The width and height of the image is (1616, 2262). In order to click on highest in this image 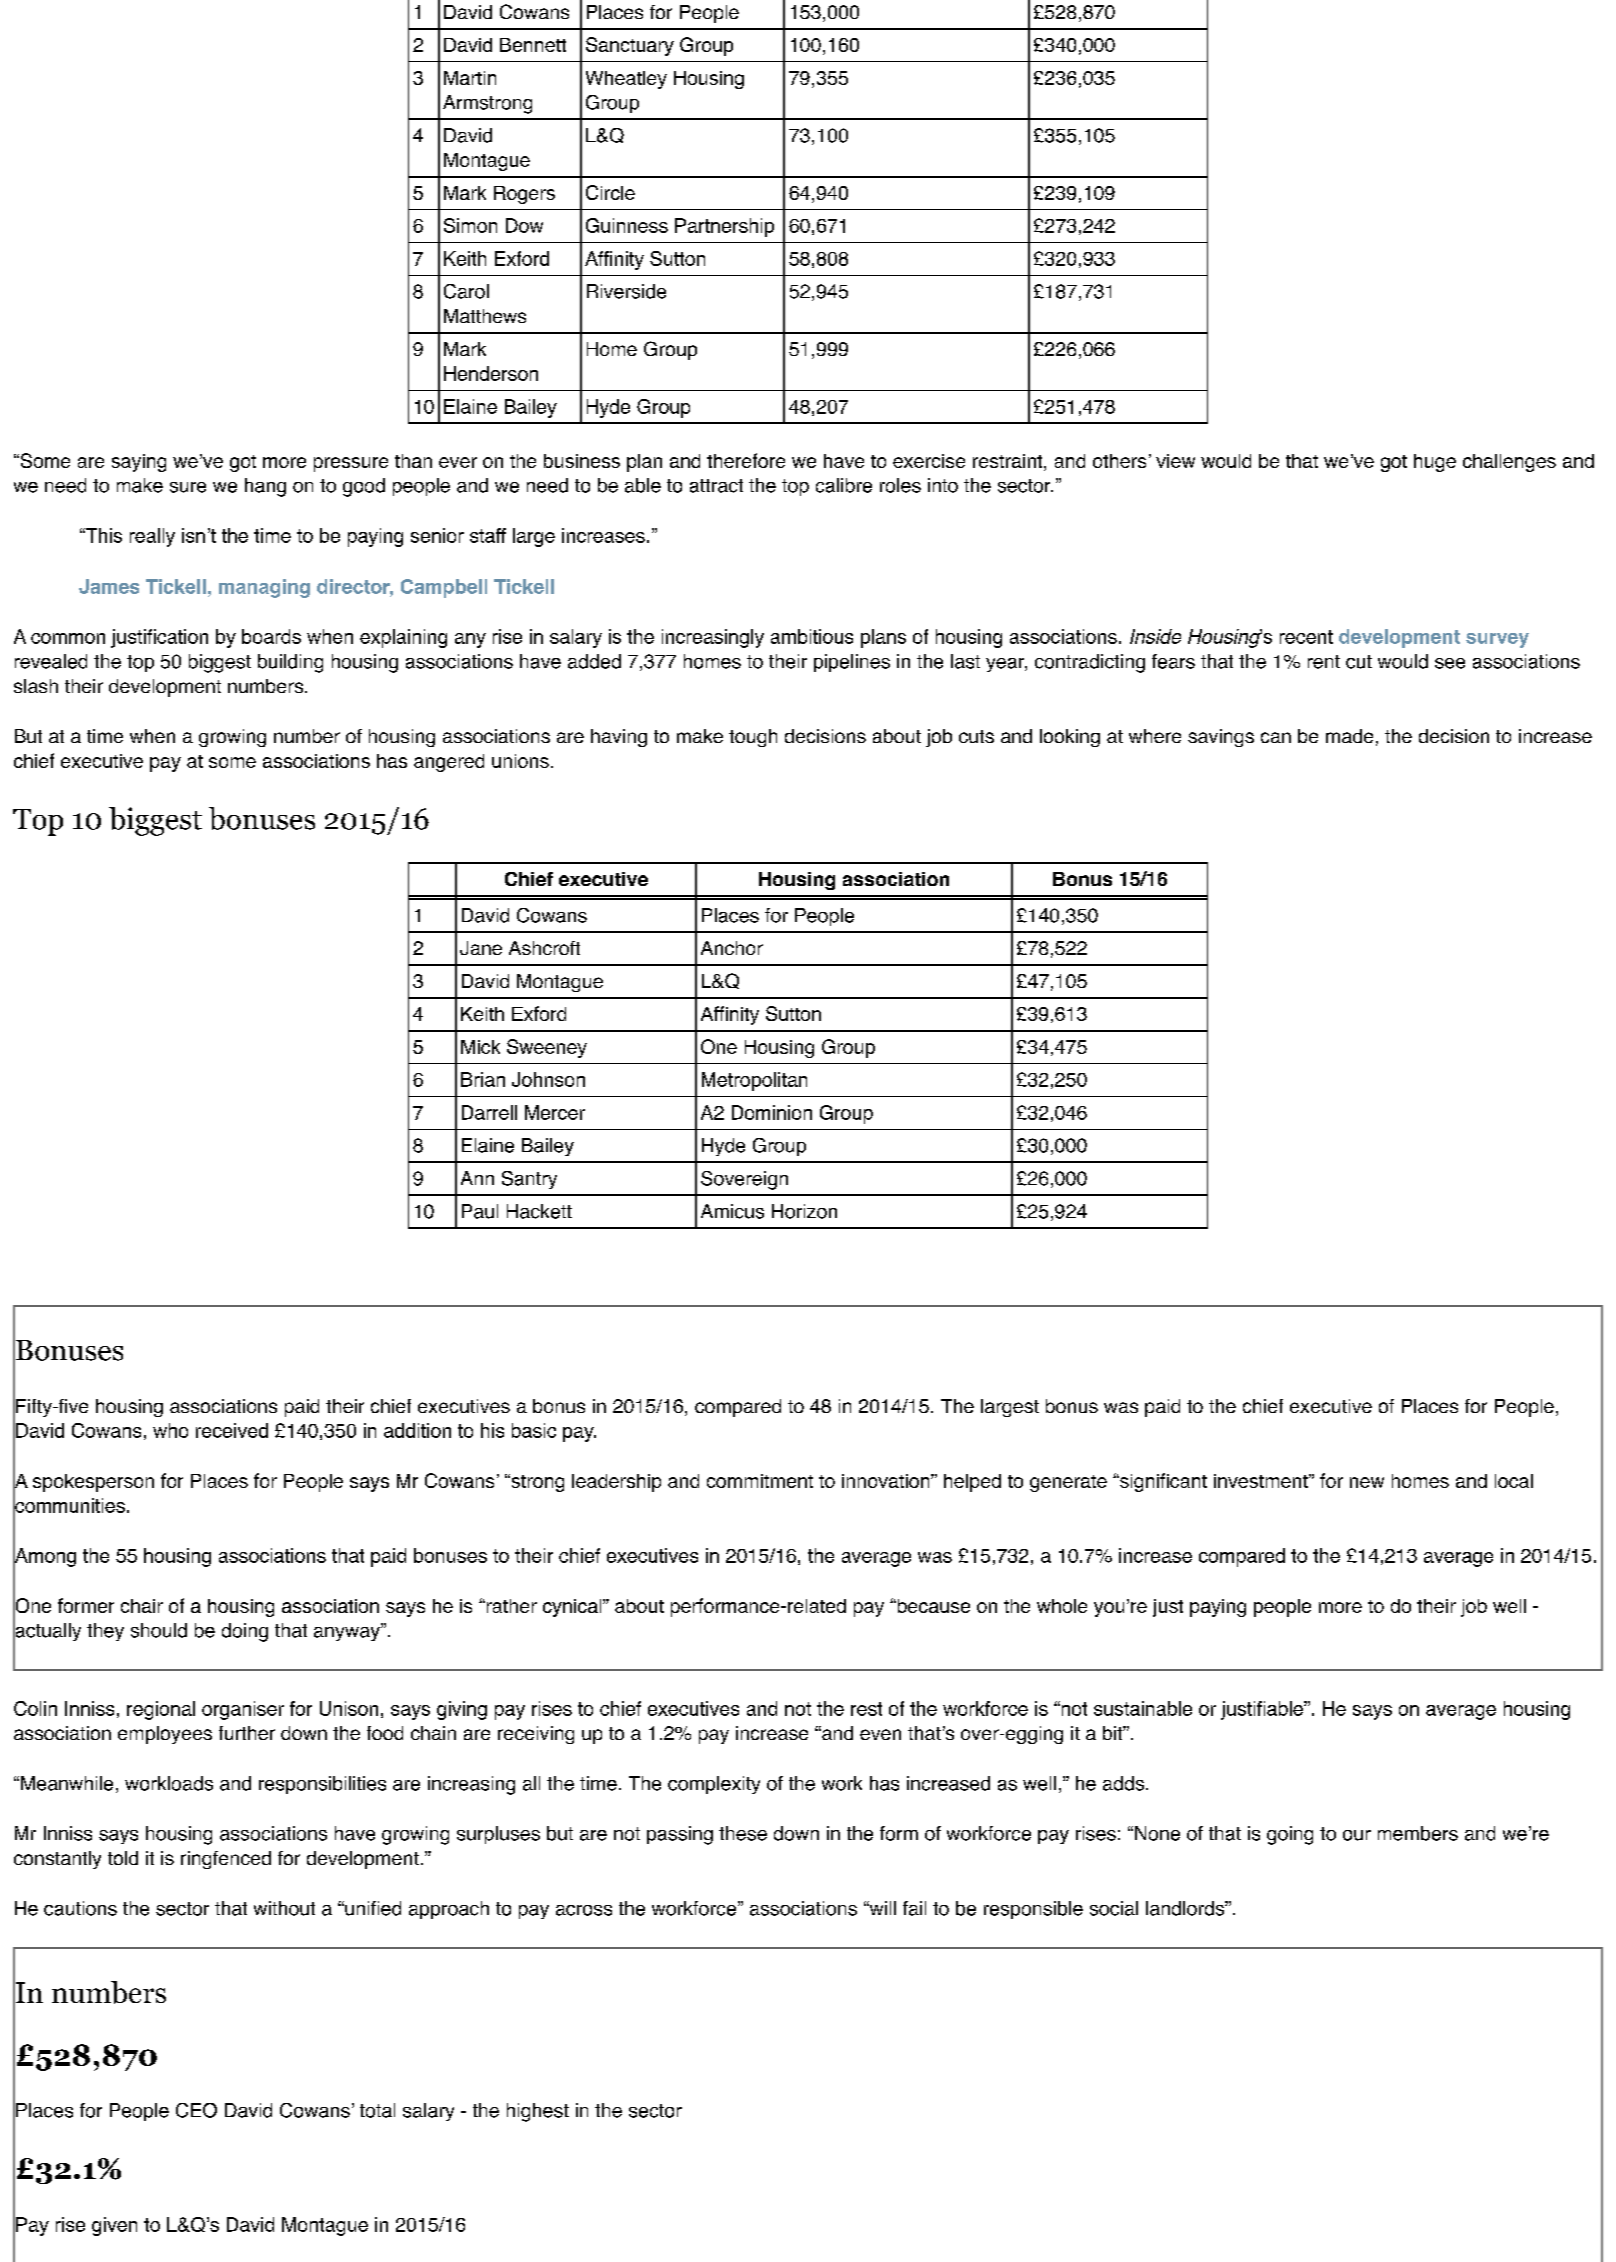, I will do `click(538, 2112)`.
